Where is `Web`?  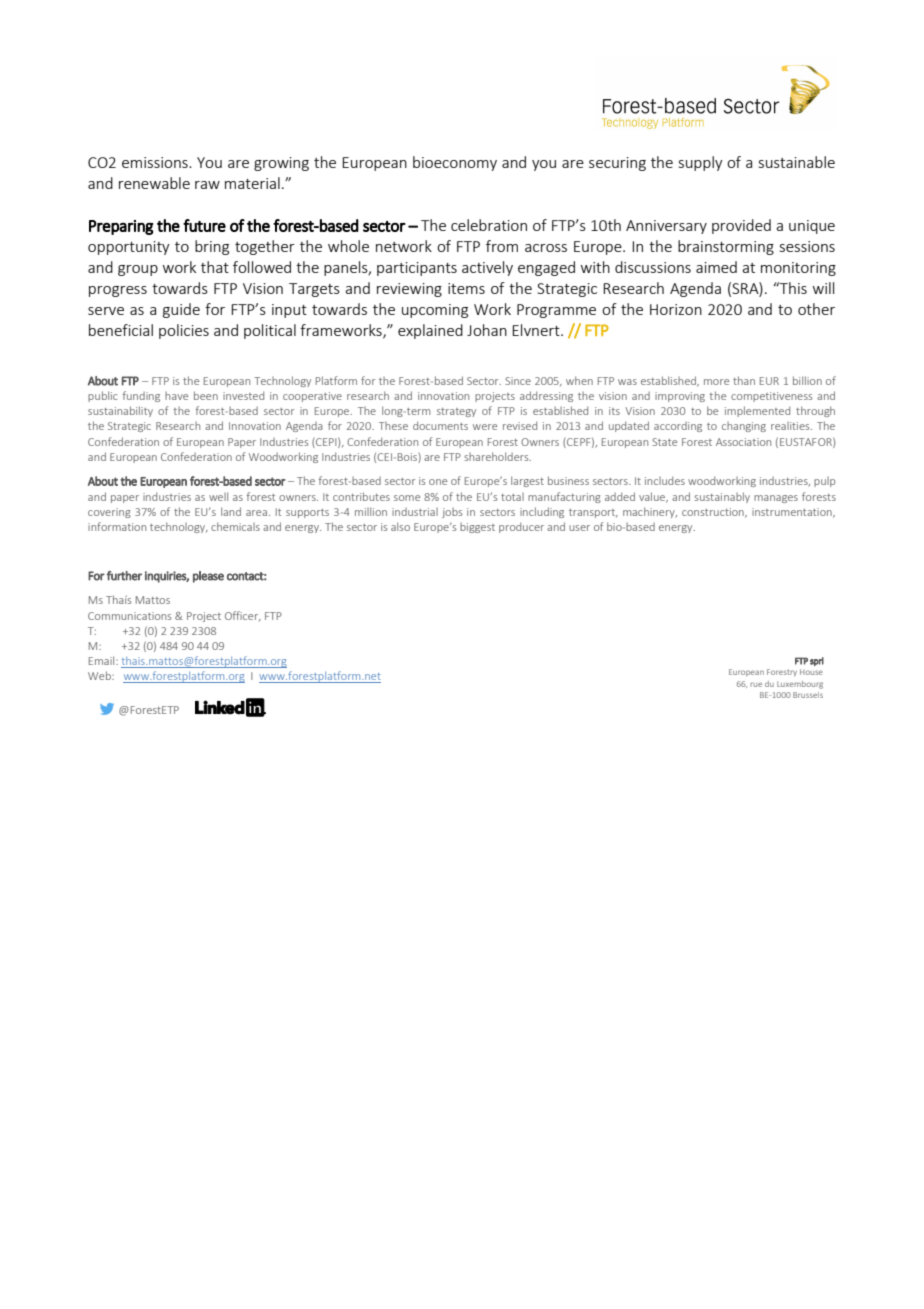 Web is located at coordinates (100, 675).
